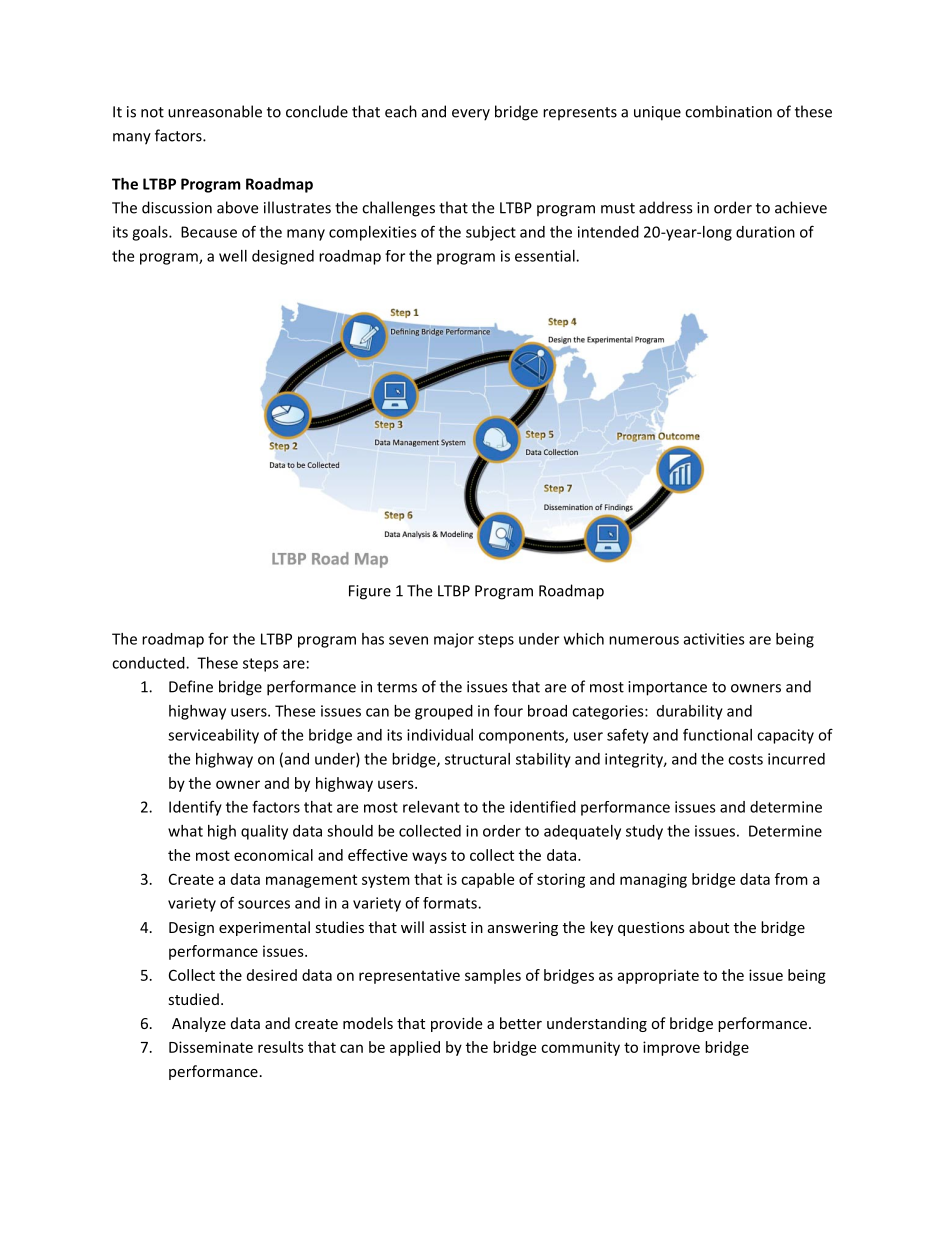 This screenshot has width=952, height=1233. What do you see at coordinates (454, 640) in the screenshot?
I see `major` at bounding box center [454, 640].
